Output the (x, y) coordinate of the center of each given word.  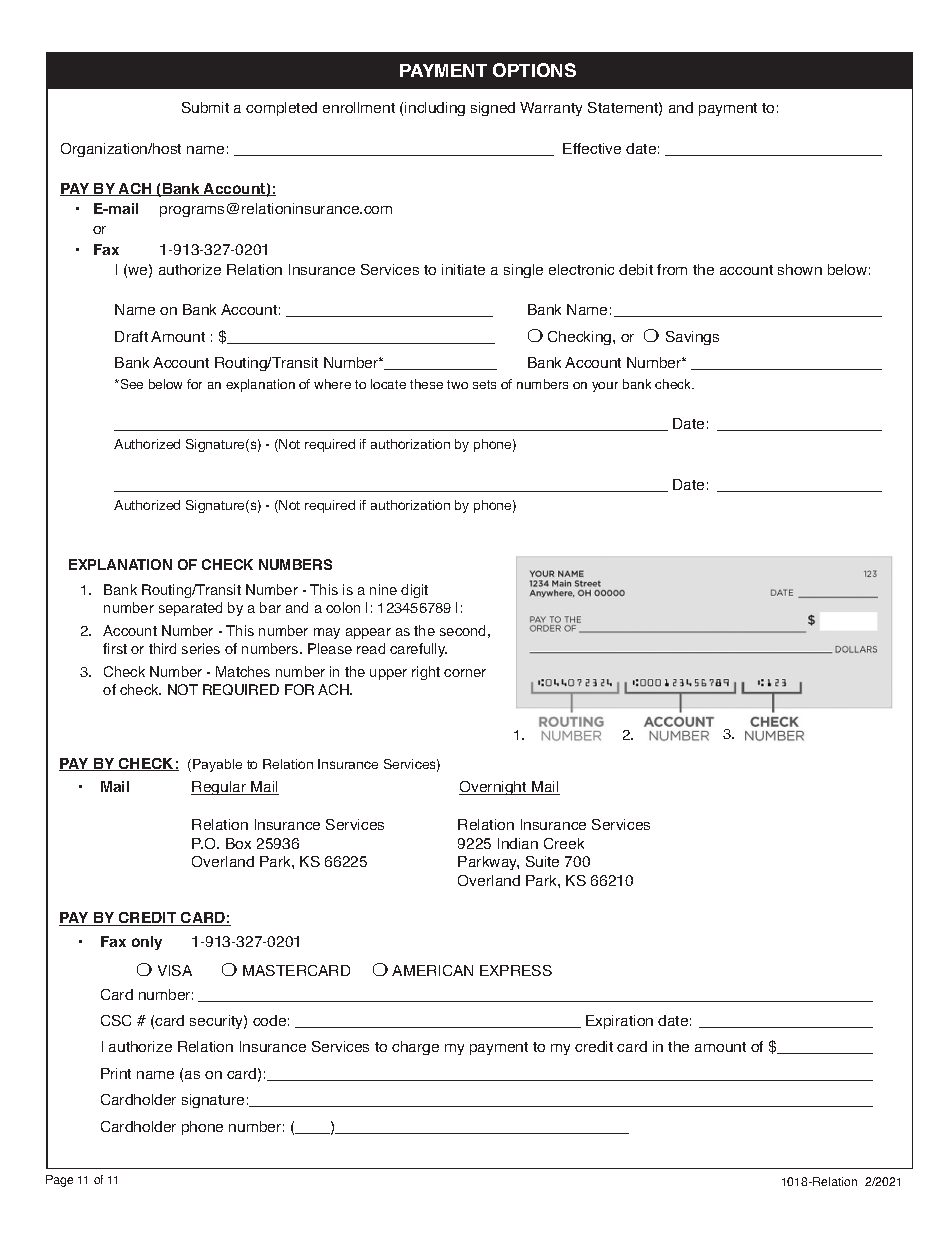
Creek (564, 843)
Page (59, 1181)
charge (415, 1048)
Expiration (619, 1022)
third (162, 648)
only (147, 943)
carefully (418, 650)
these (426, 384)
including (435, 109)
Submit (205, 107)
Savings (692, 338)
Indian (518, 843)
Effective (592, 148)
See (130, 384)
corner (465, 673)
